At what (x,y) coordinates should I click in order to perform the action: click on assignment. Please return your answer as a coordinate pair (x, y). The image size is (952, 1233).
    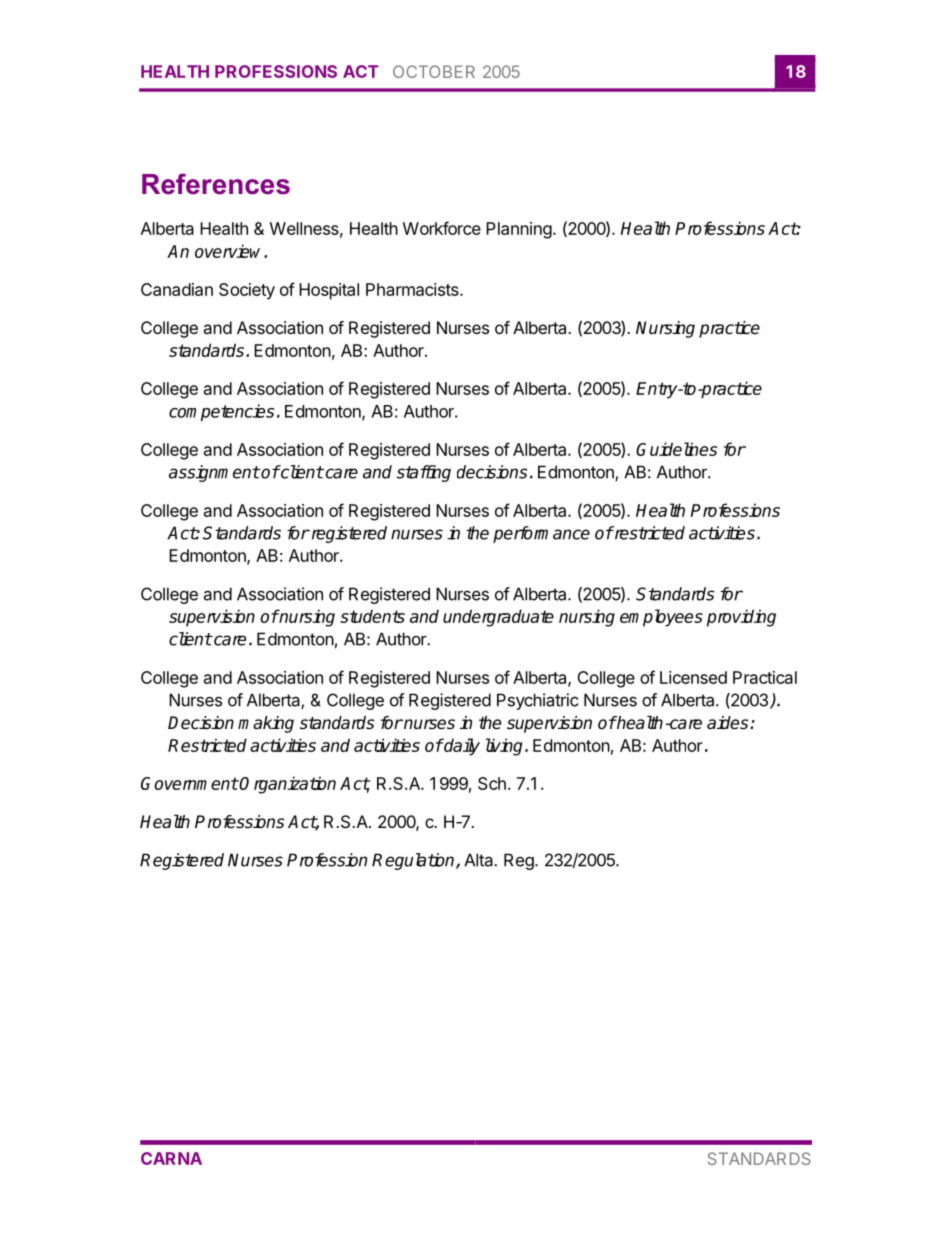
    Looking at the image, I should click on (214, 473).
